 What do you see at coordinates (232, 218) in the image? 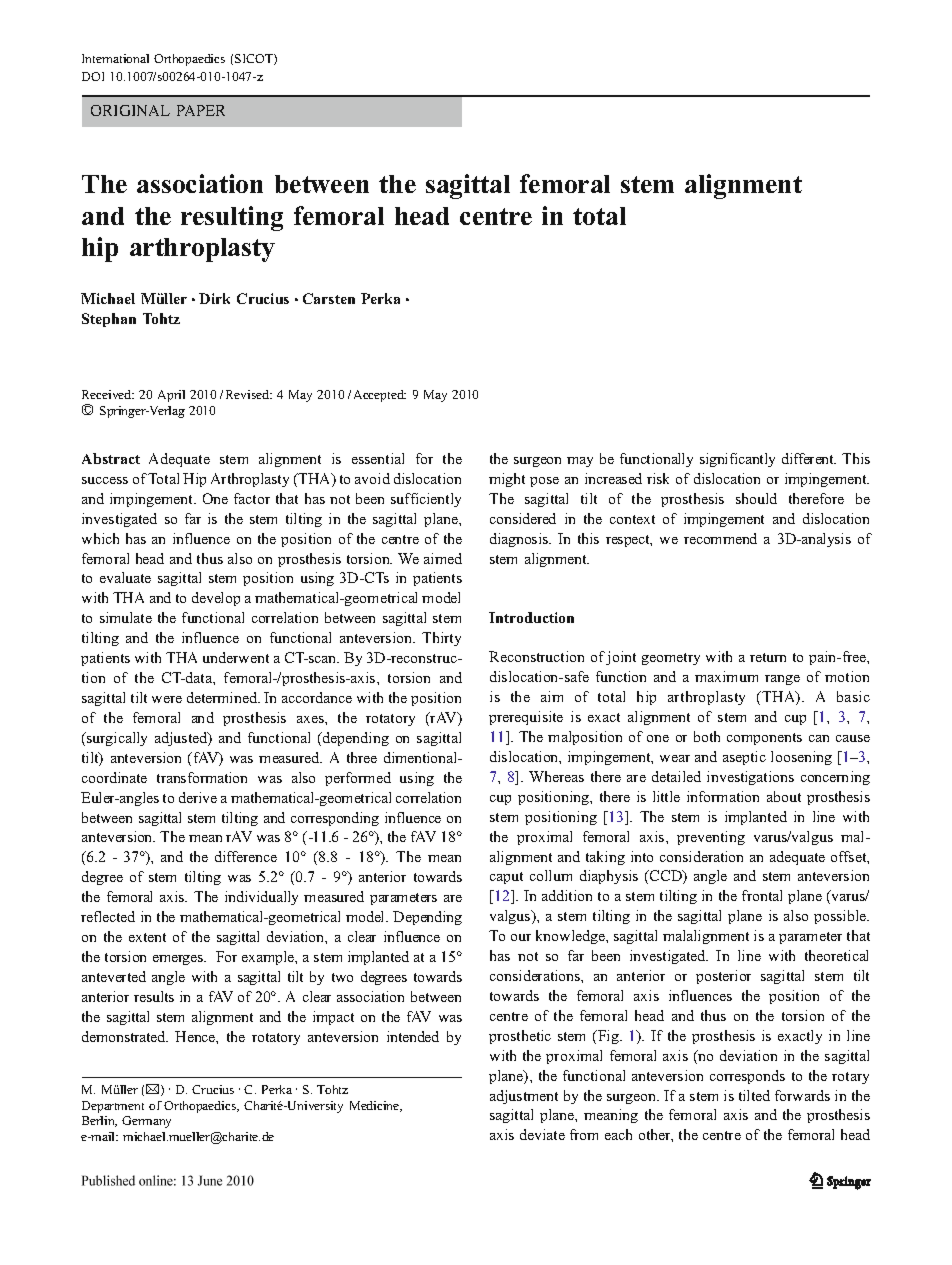
I see `resulting` at bounding box center [232, 218].
